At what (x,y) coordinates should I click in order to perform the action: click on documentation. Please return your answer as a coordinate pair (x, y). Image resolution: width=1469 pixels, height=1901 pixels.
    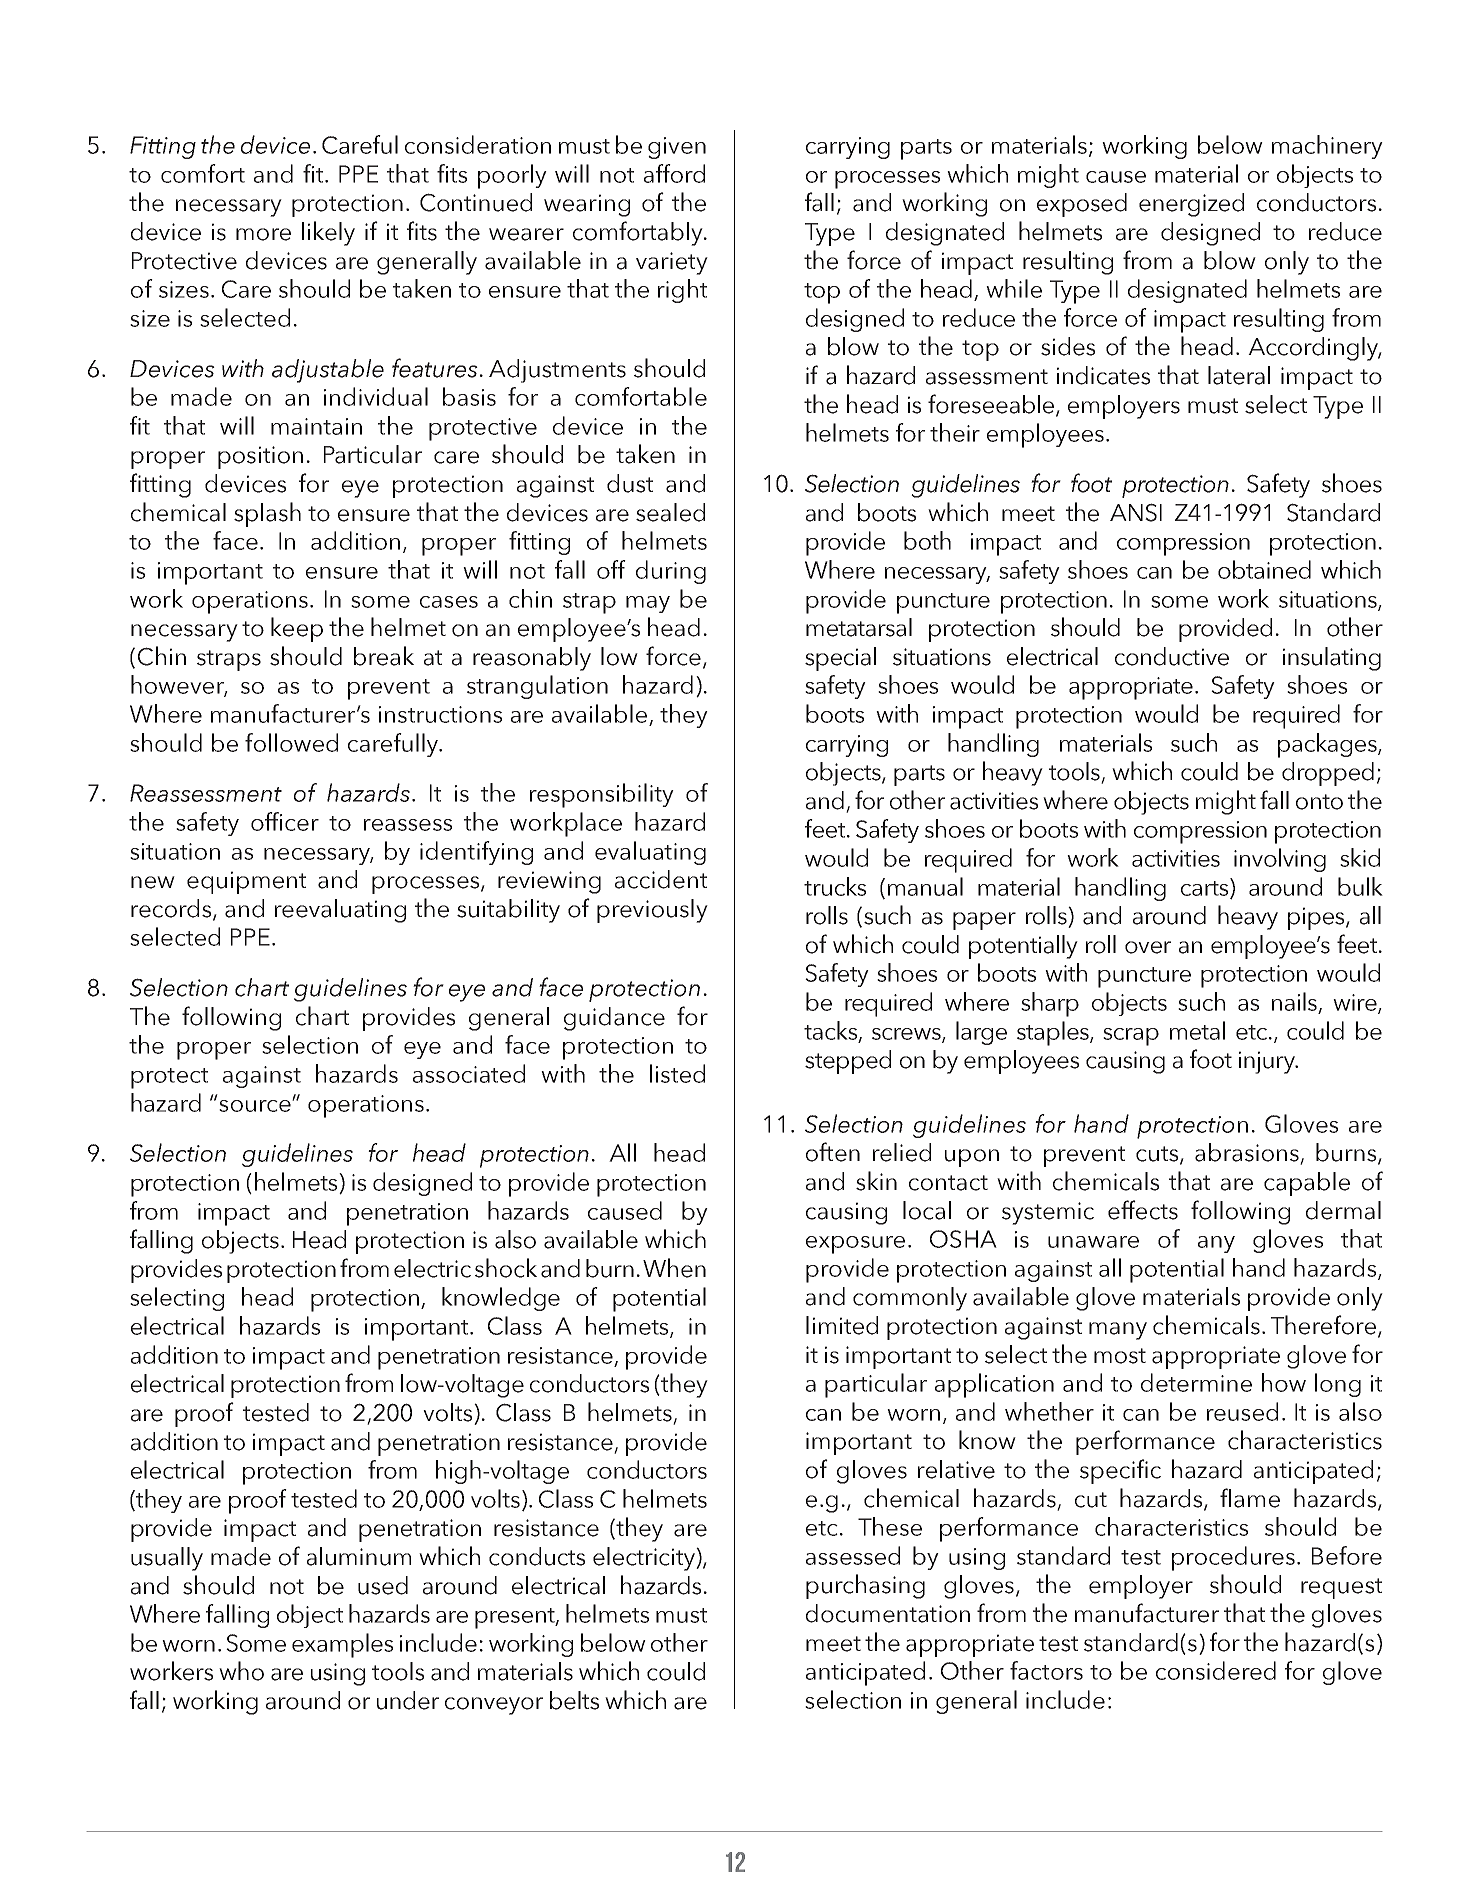
    Looking at the image, I should click on (888, 1613).
